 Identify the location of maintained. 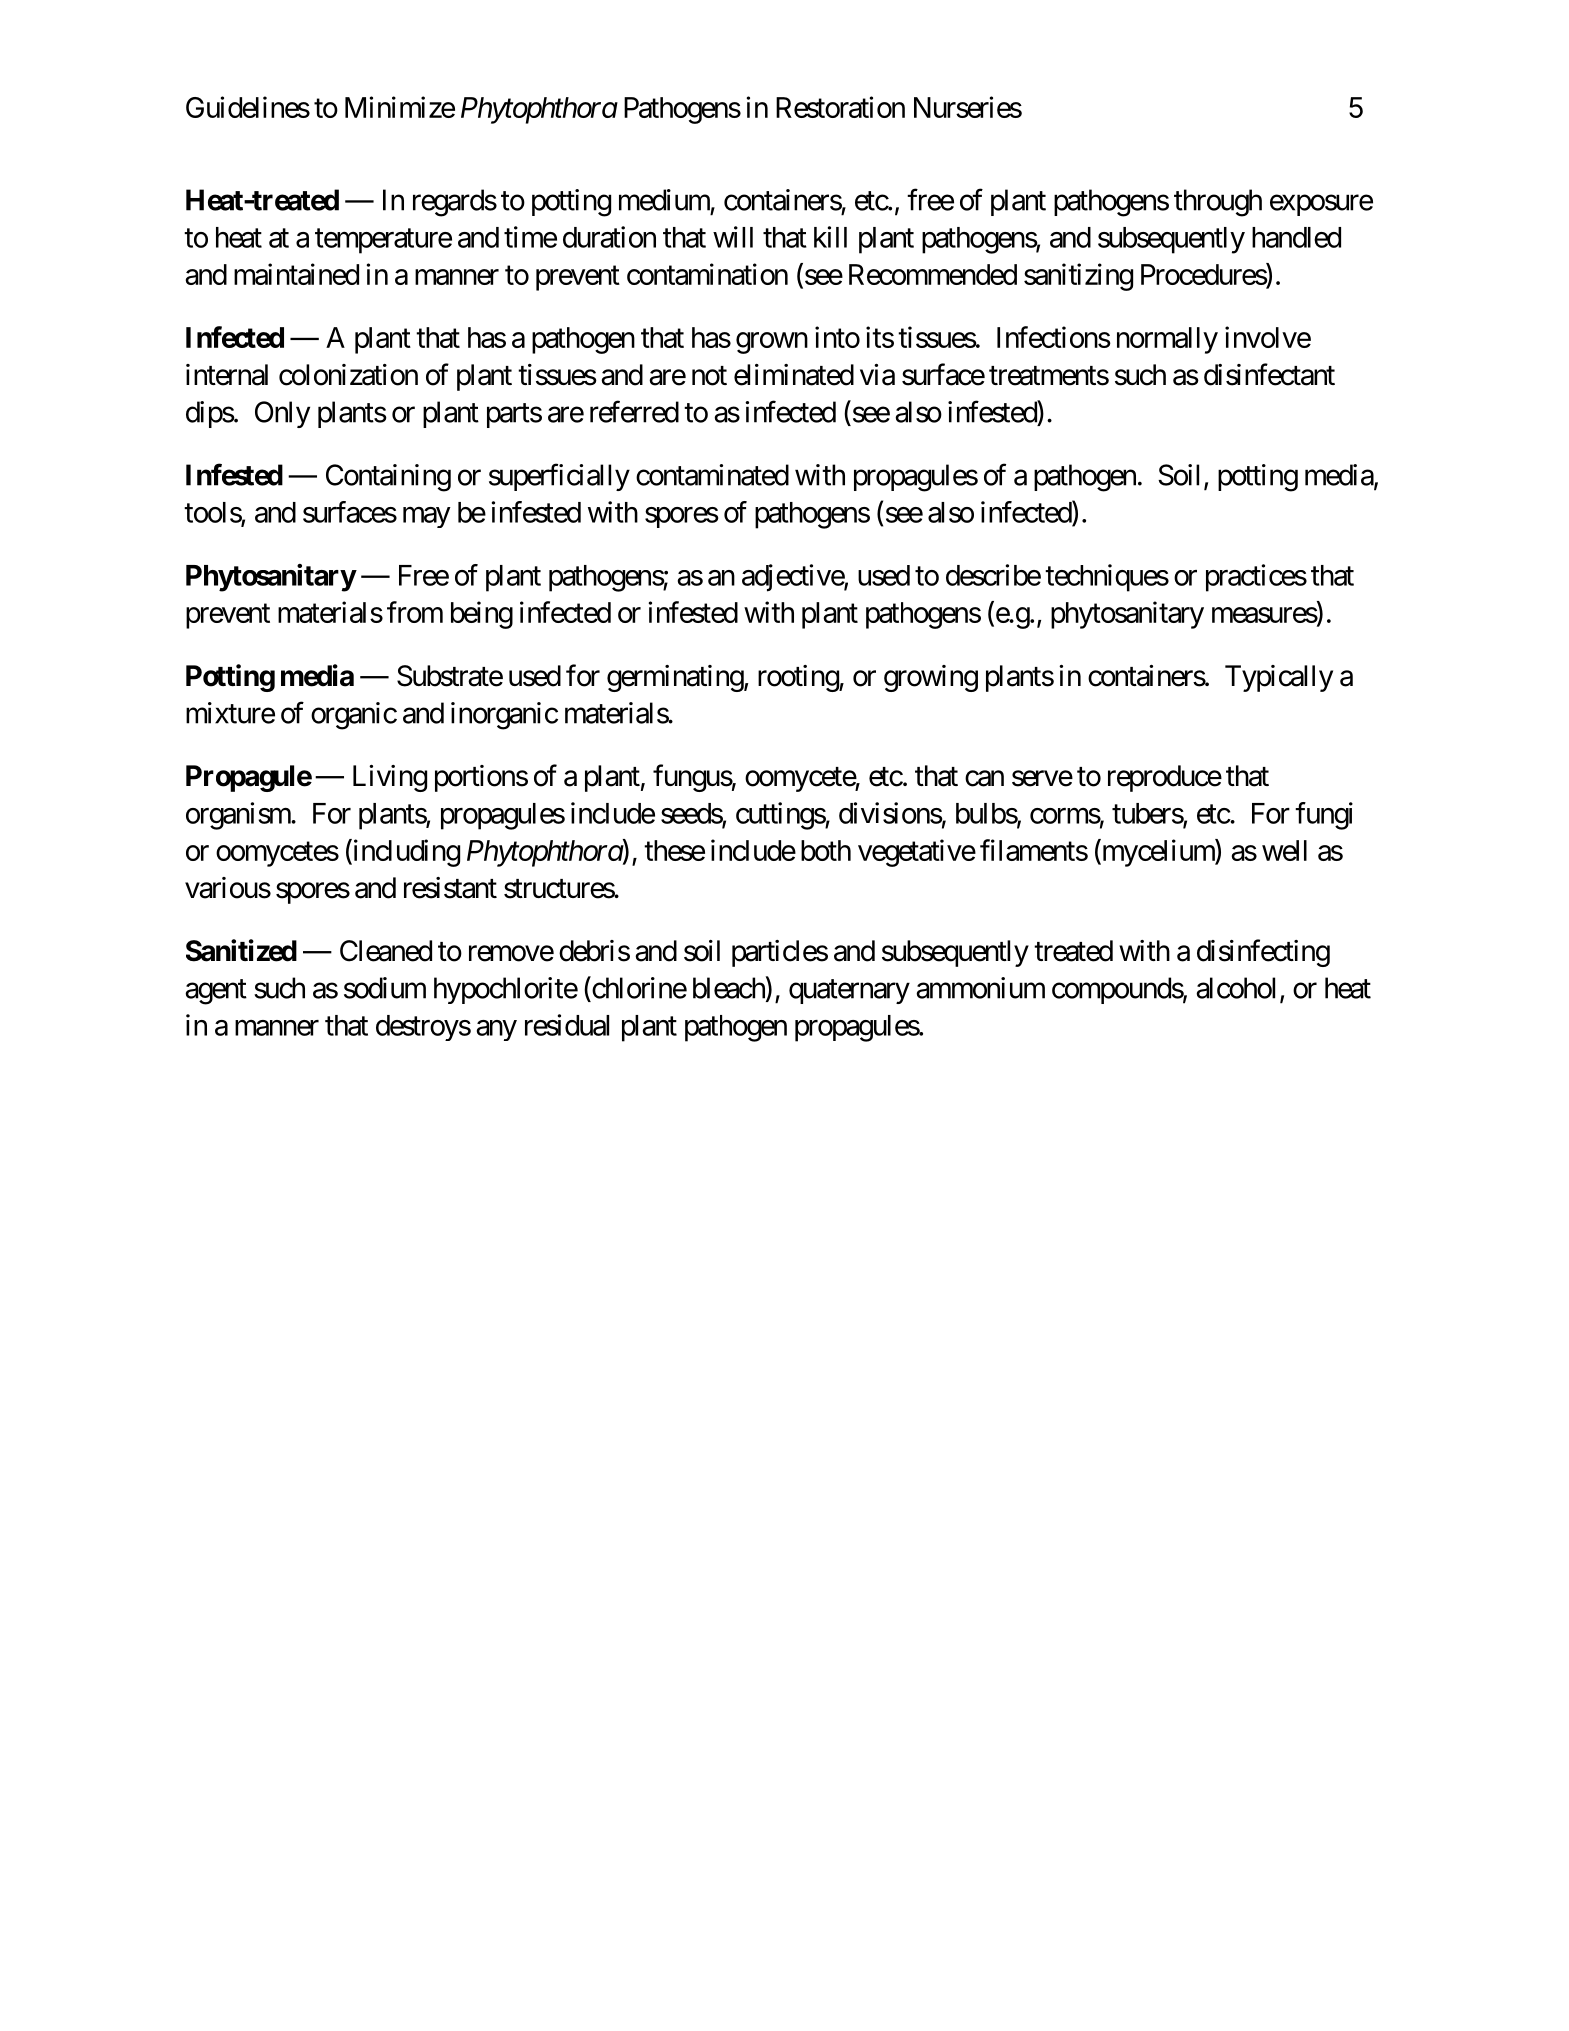
(296, 274).
